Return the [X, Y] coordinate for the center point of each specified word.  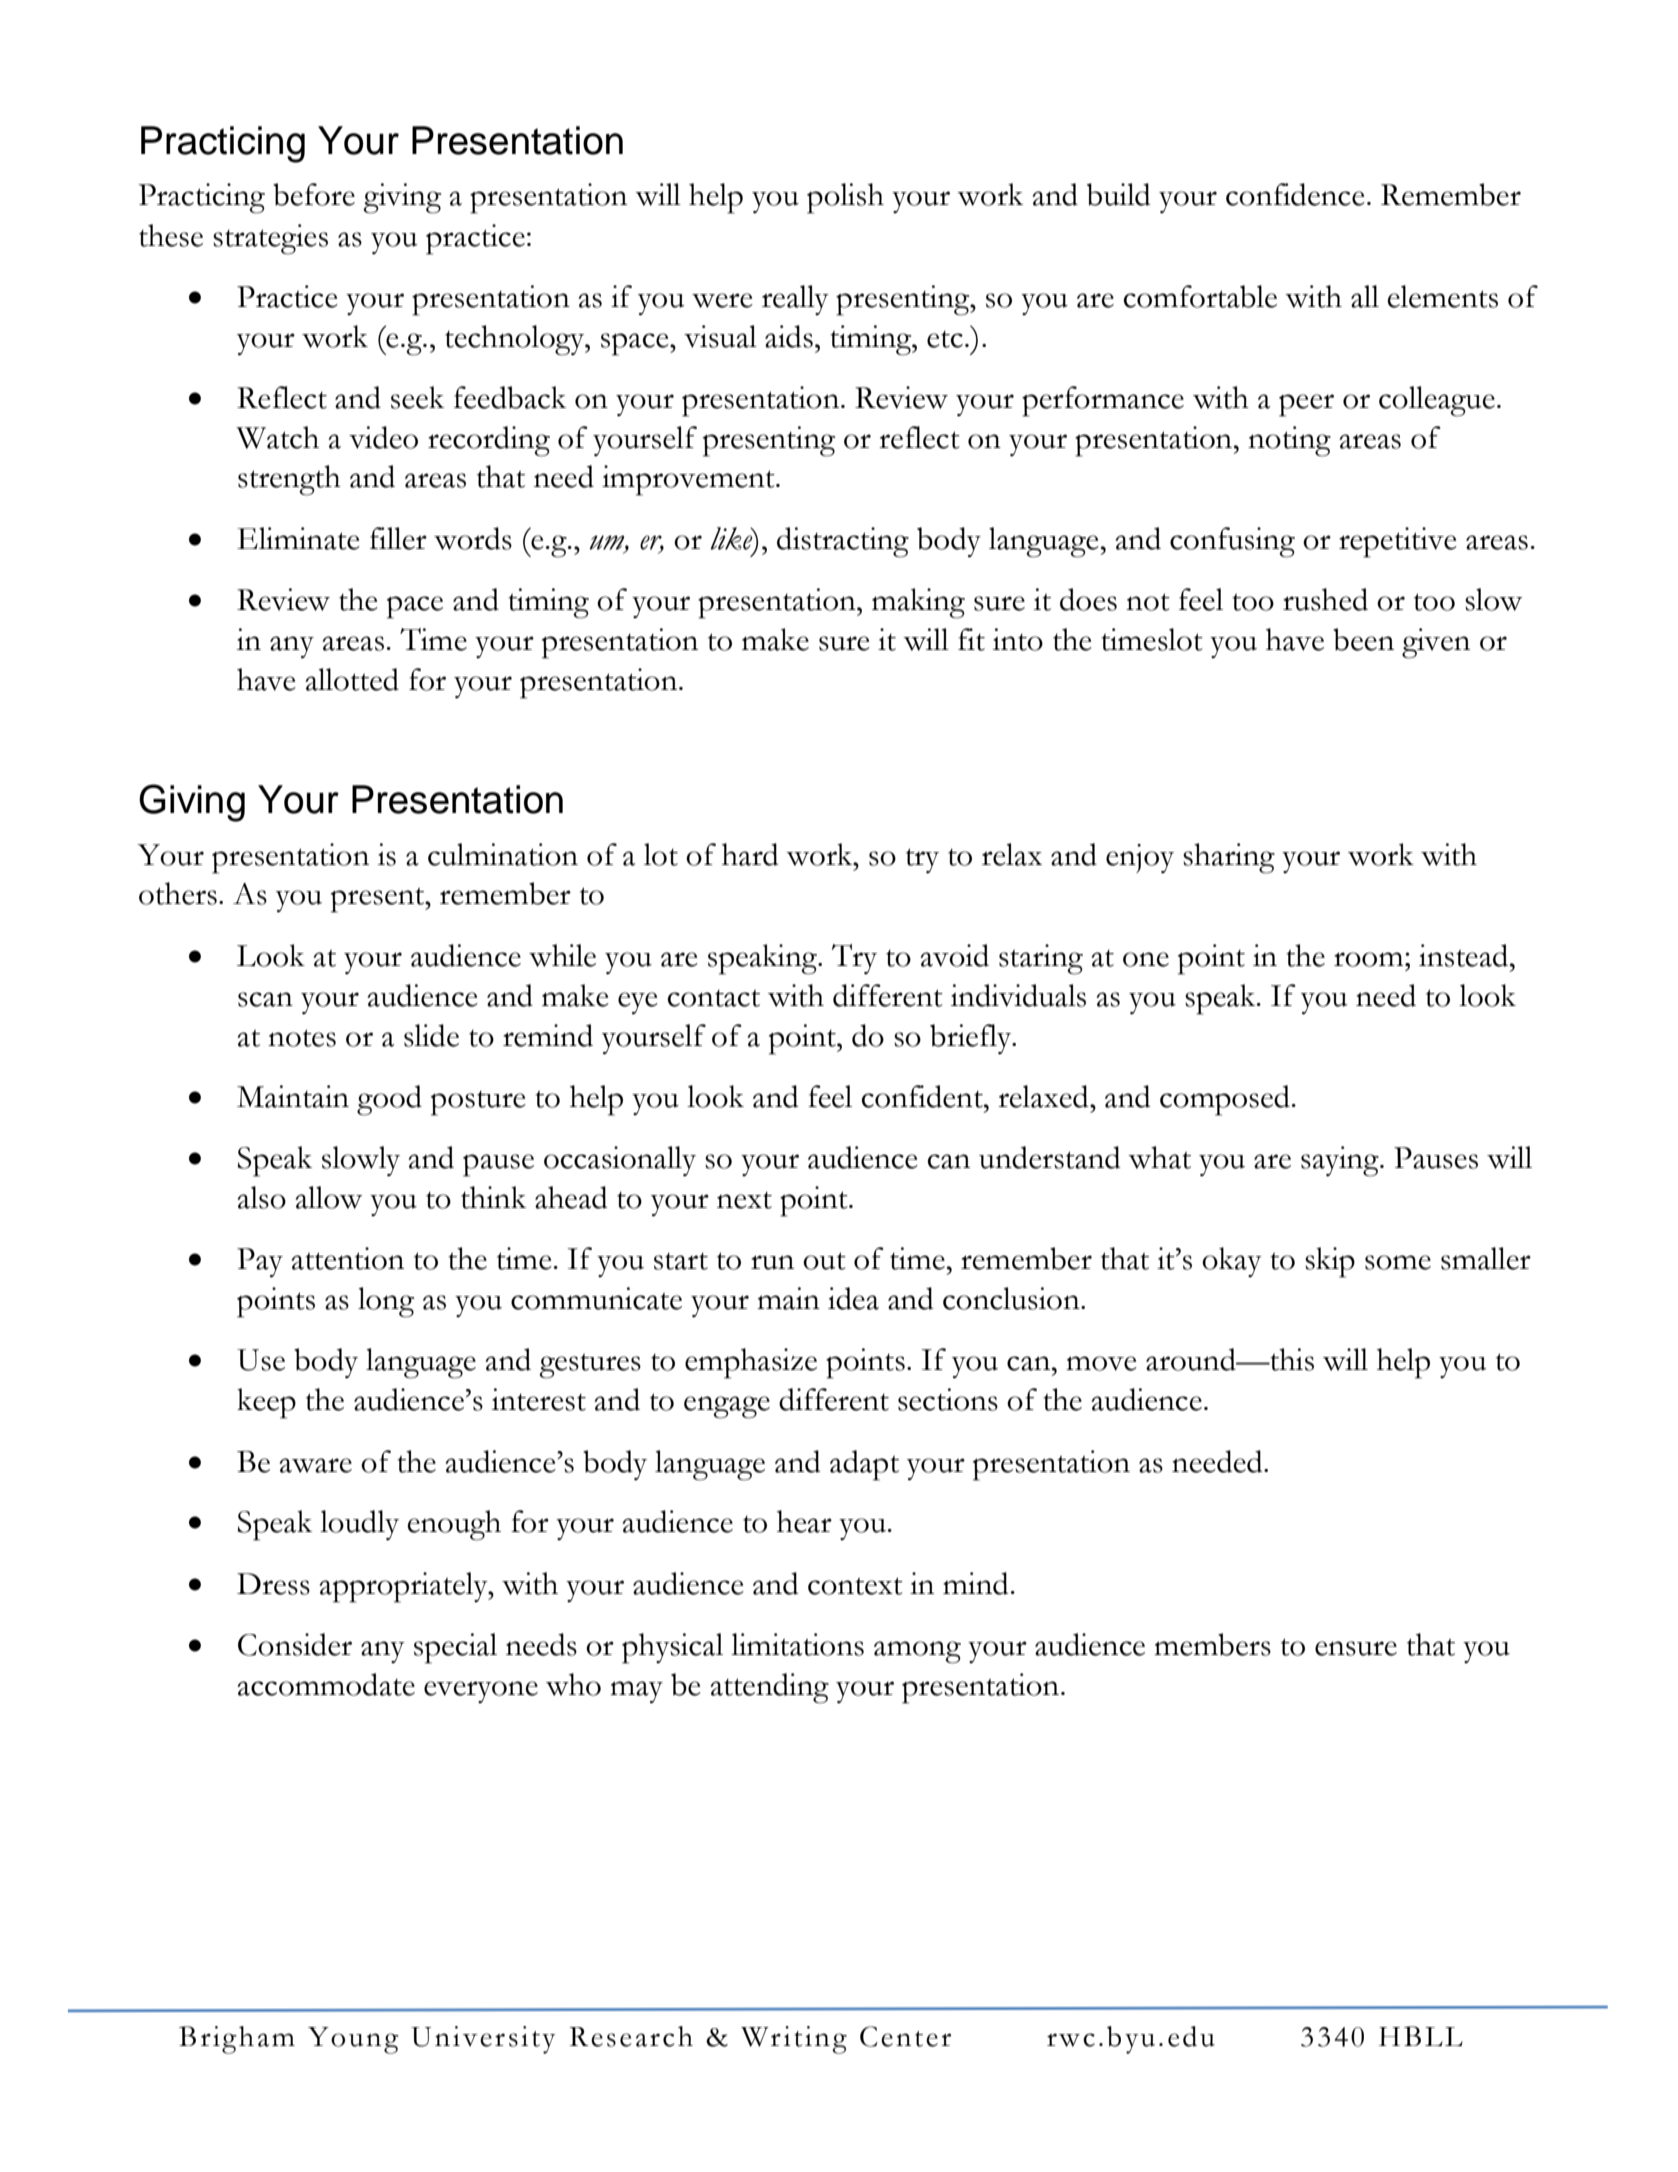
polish [845, 198]
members [1212, 1644]
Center [905, 2036]
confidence [1295, 194]
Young [353, 2040]
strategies [270, 239]
